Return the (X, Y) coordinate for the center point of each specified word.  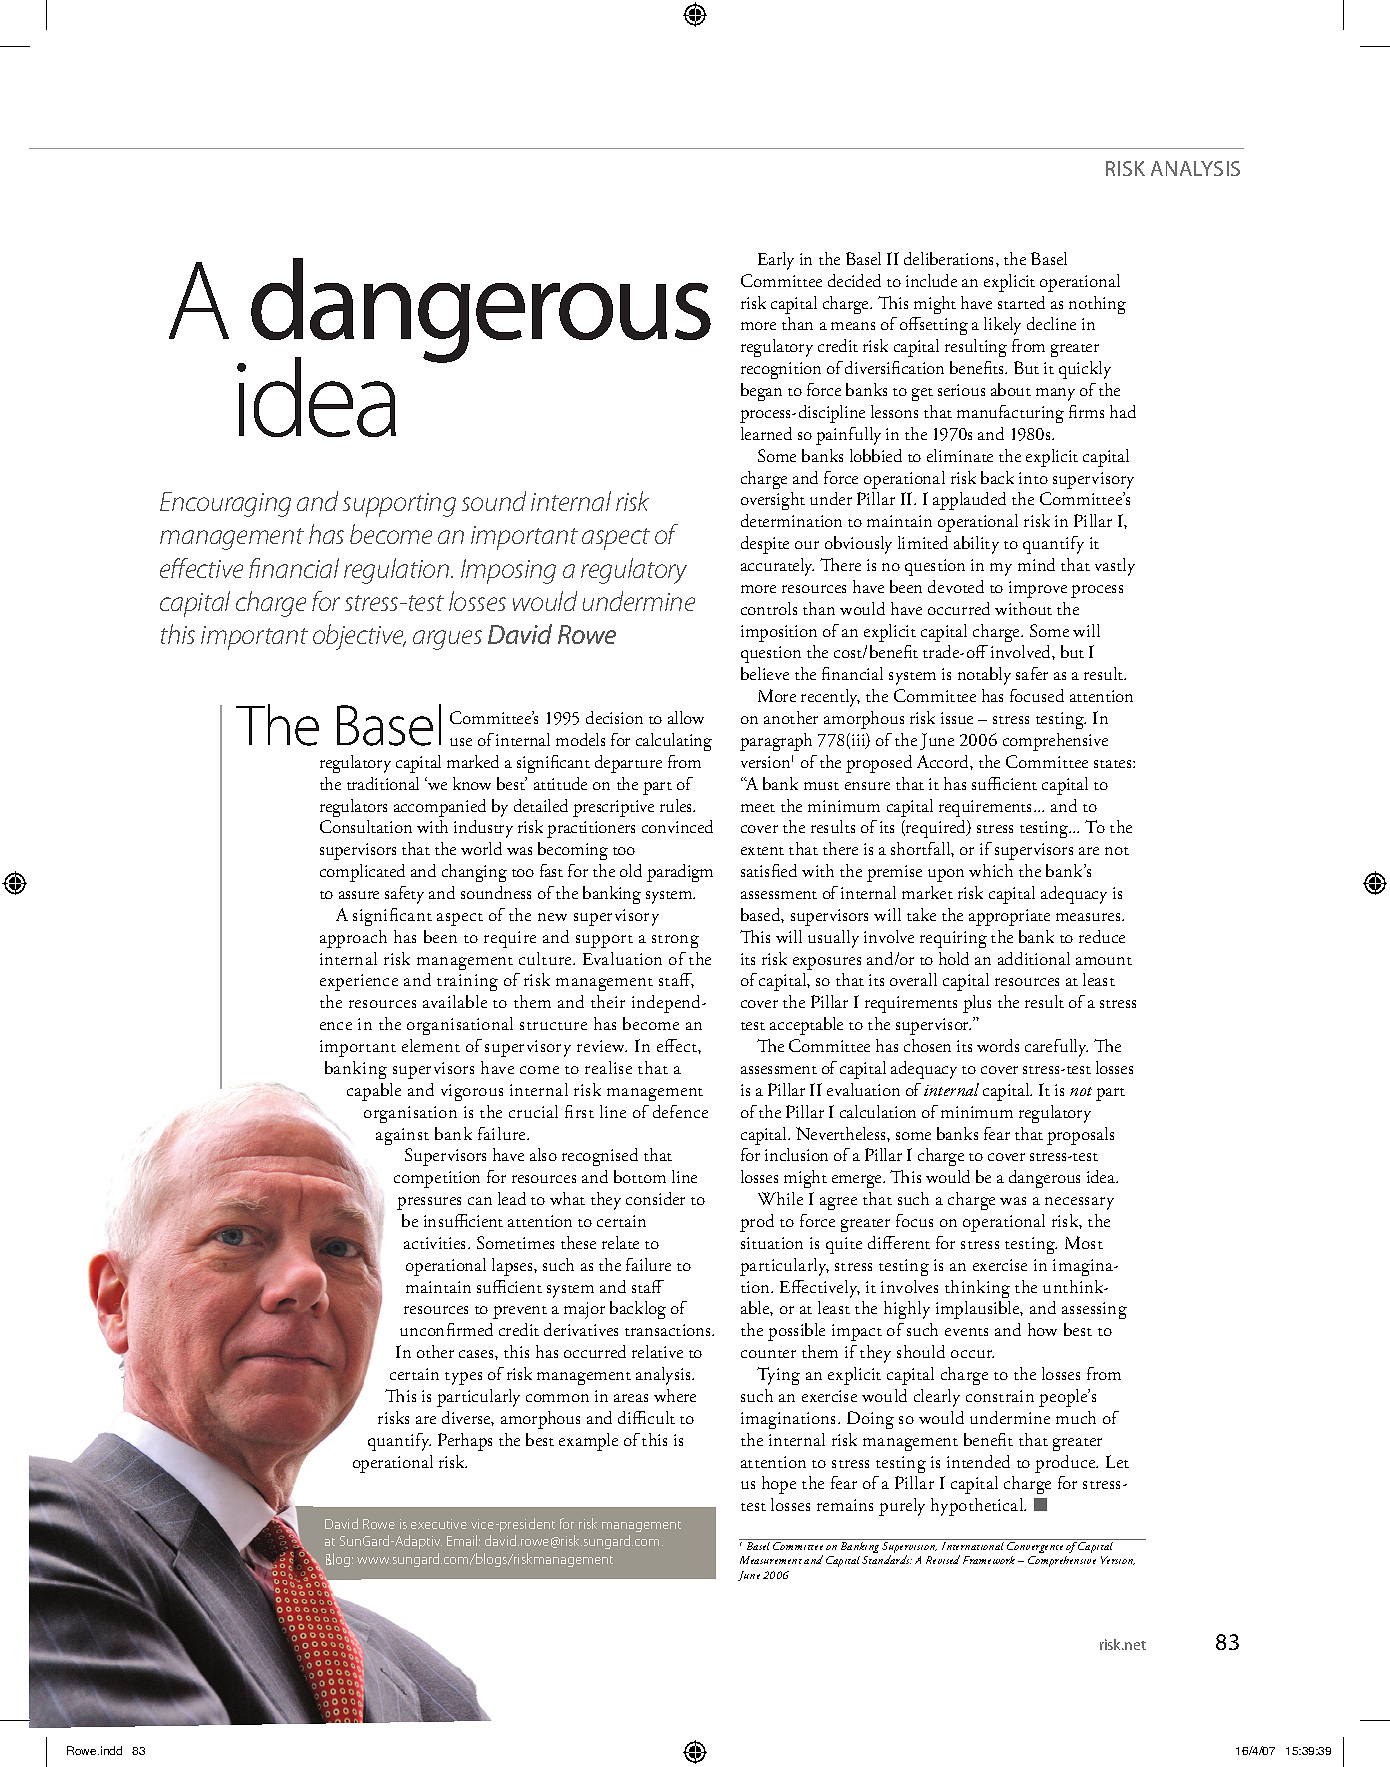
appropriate (1009, 917)
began (761, 392)
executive (439, 1524)
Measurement (771, 1560)
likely (1002, 326)
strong (675, 941)
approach (353, 939)
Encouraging (225, 504)
